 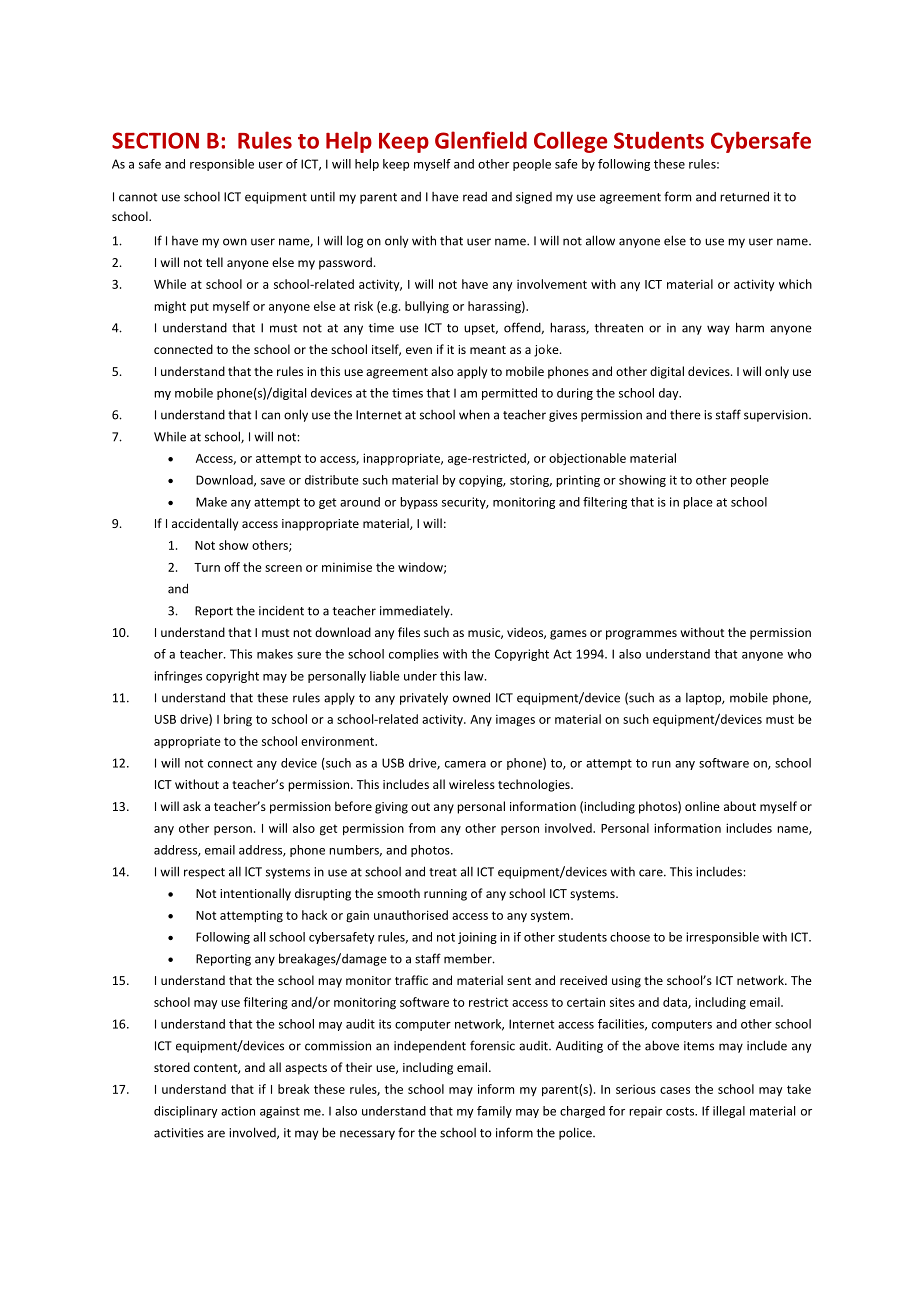 What do you see at coordinates (600, 240) in the screenshot?
I see `allow` at bounding box center [600, 240].
